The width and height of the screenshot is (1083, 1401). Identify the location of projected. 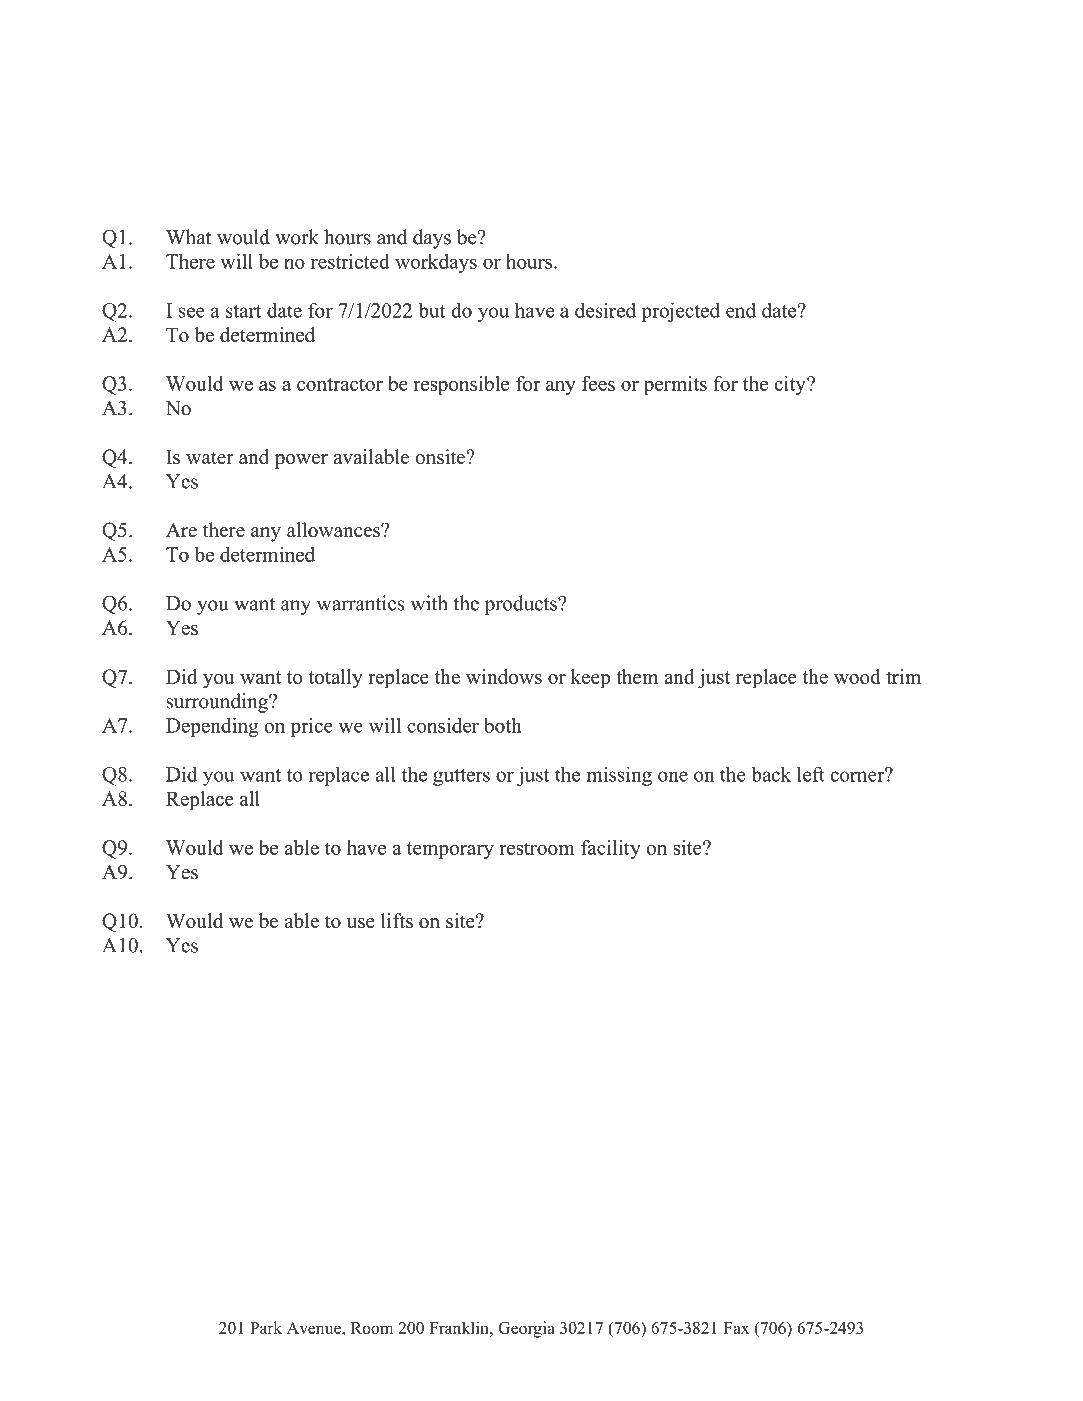
(680, 312).
